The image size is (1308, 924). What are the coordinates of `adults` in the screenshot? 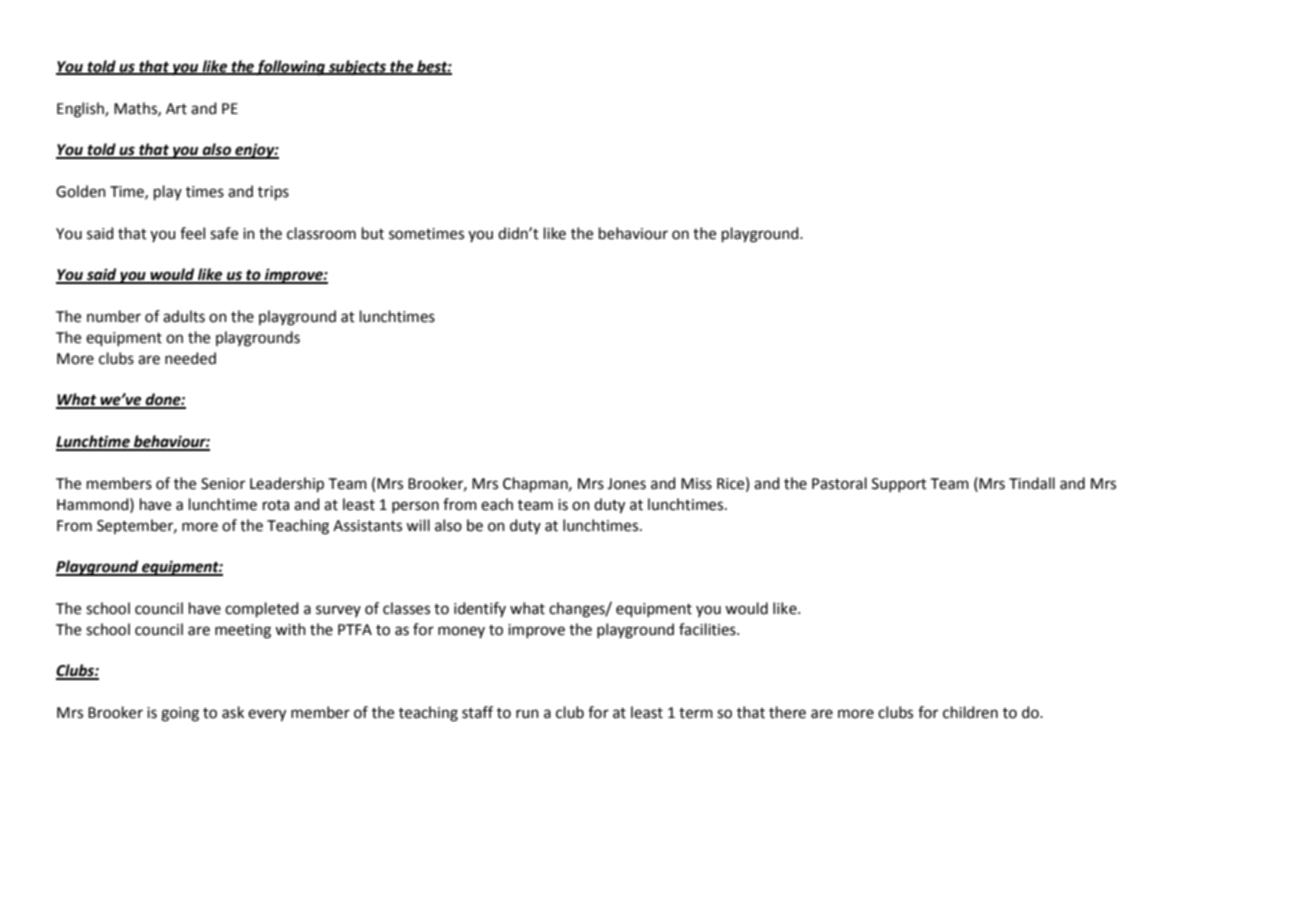 It's located at (184, 316).
